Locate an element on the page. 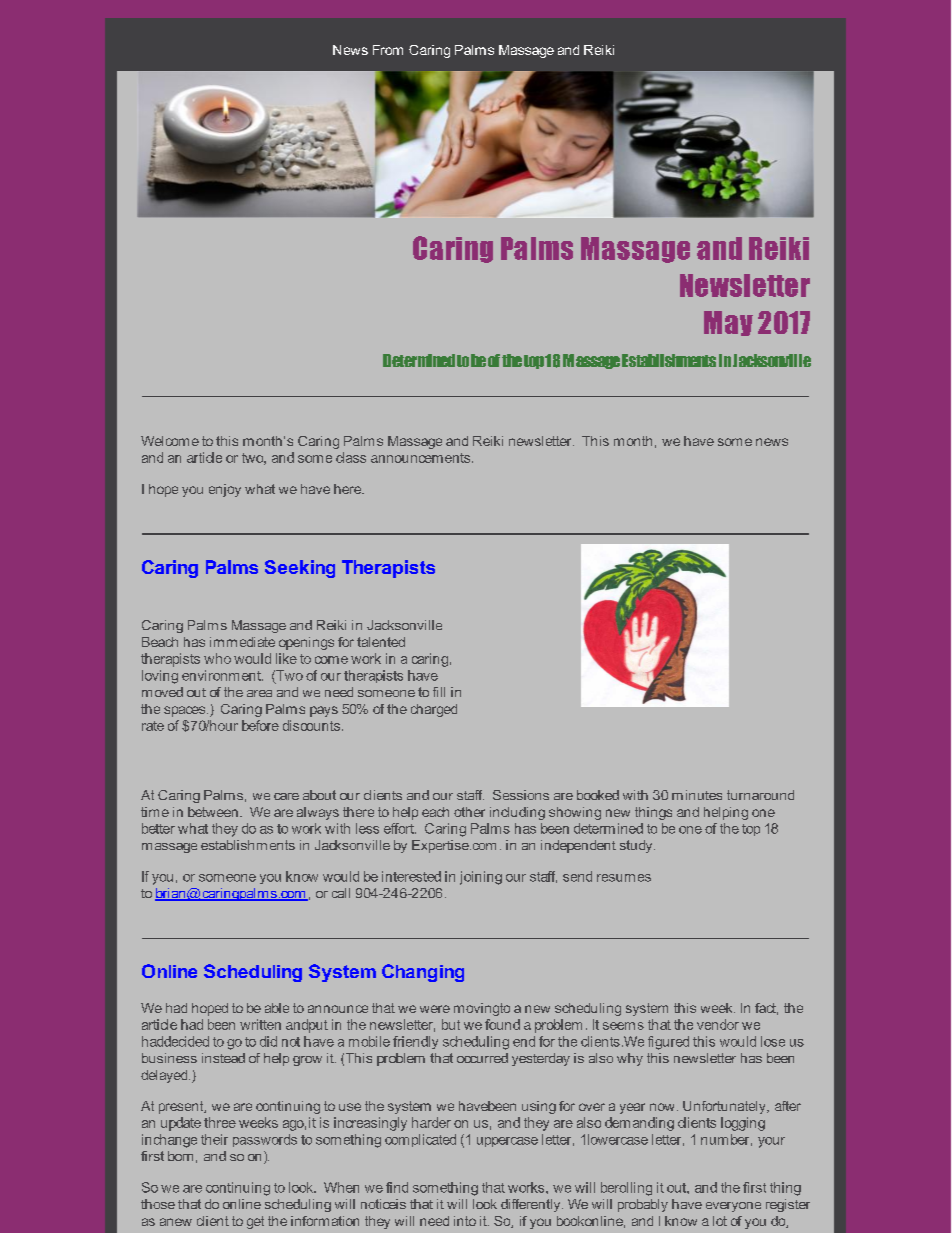  Seeking is located at coordinates (300, 569).
